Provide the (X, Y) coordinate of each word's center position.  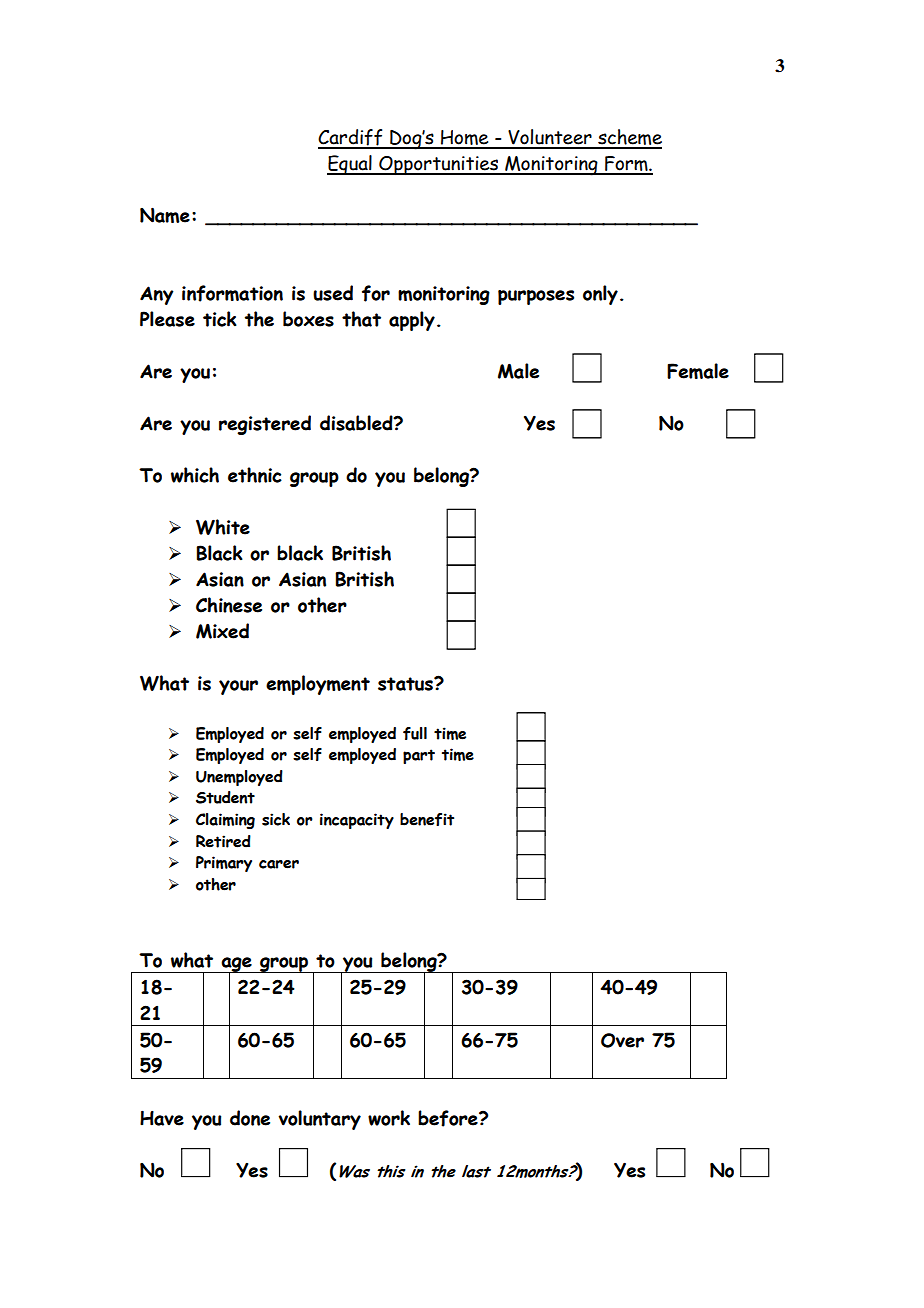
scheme (629, 138)
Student (225, 797)
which (195, 475)
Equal (350, 165)
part (419, 756)
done (250, 1118)
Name (165, 215)
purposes (536, 297)
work (389, 1118)
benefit (427, 819)
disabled (357, 423)
